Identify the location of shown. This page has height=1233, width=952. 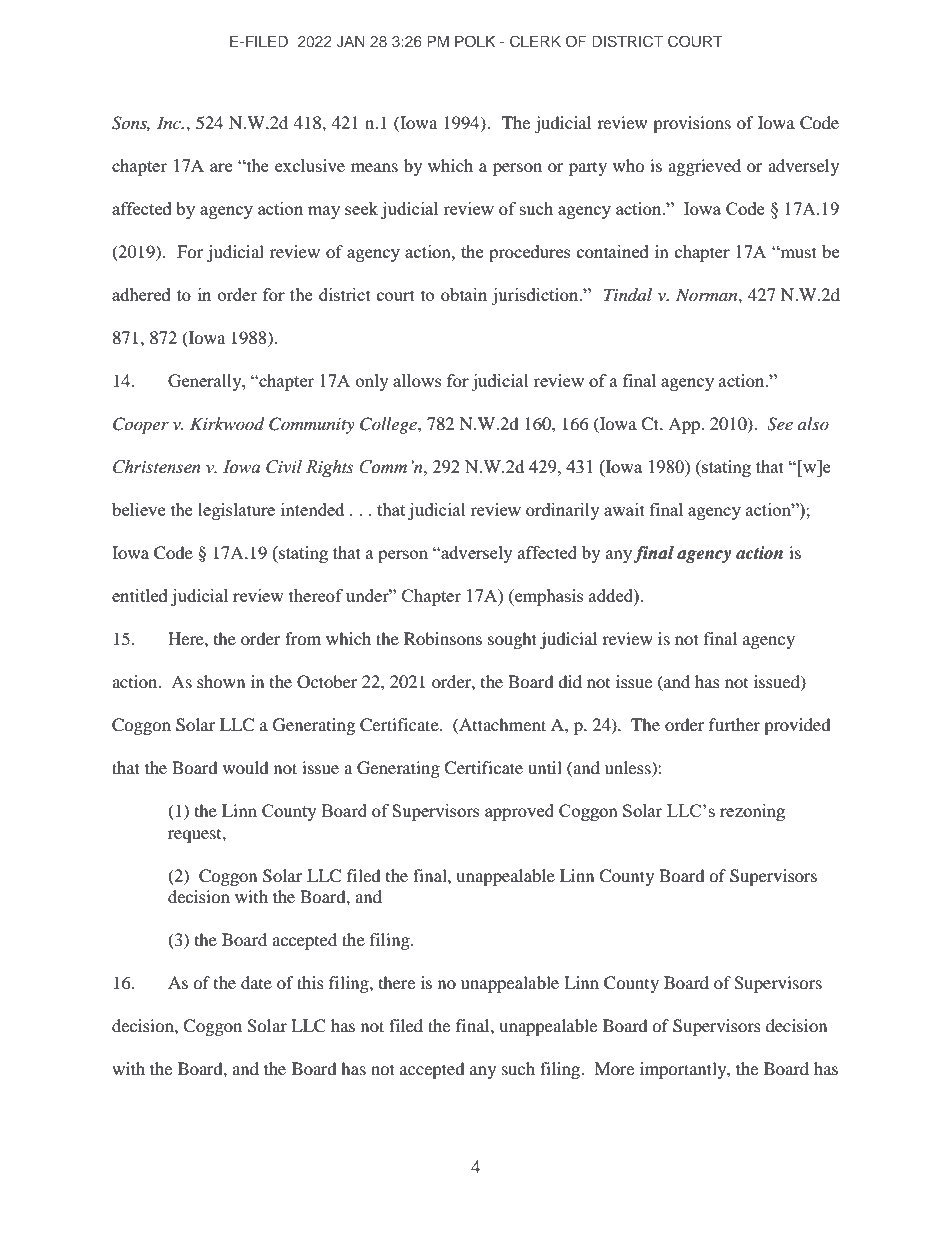
(221, 681).
